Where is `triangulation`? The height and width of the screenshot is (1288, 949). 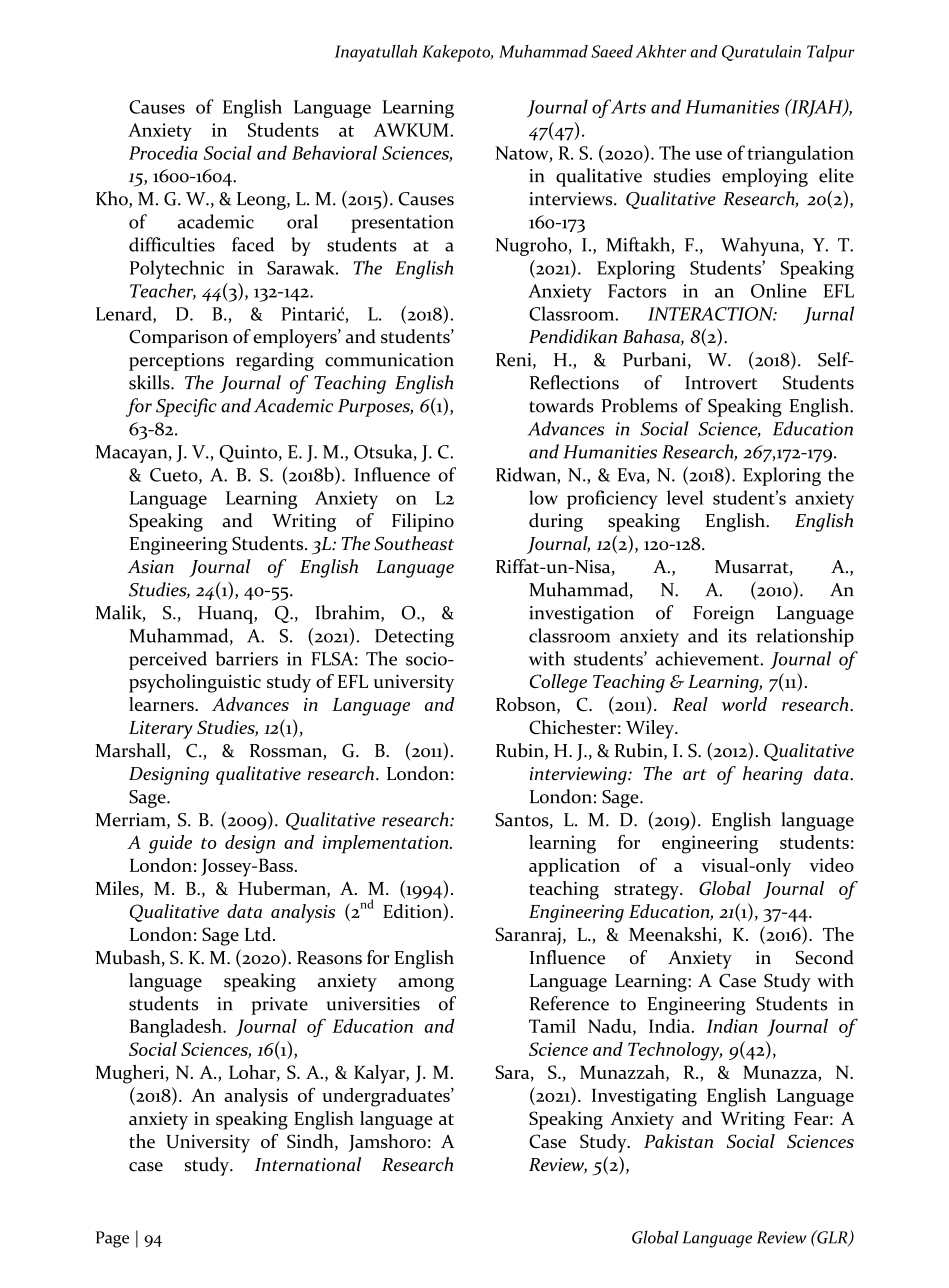 triangulation is located at coordinates (800, 154).
